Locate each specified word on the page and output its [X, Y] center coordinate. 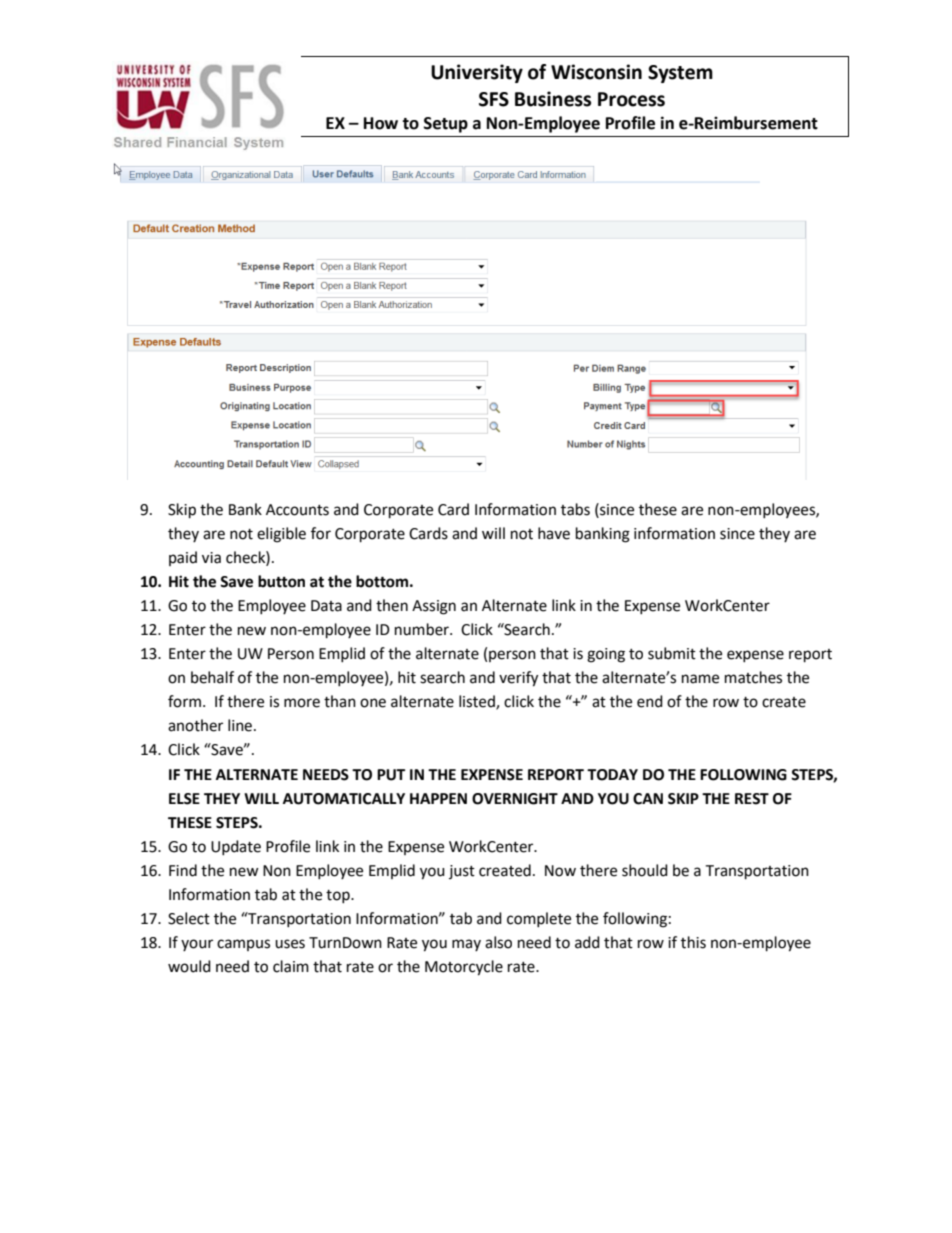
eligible [281, 535]
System [680, 74]
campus [243, 945]
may [466, 945]
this [693, 942]
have [554, 533]
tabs [575, 509]
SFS [494, 99]
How [381, 123]
